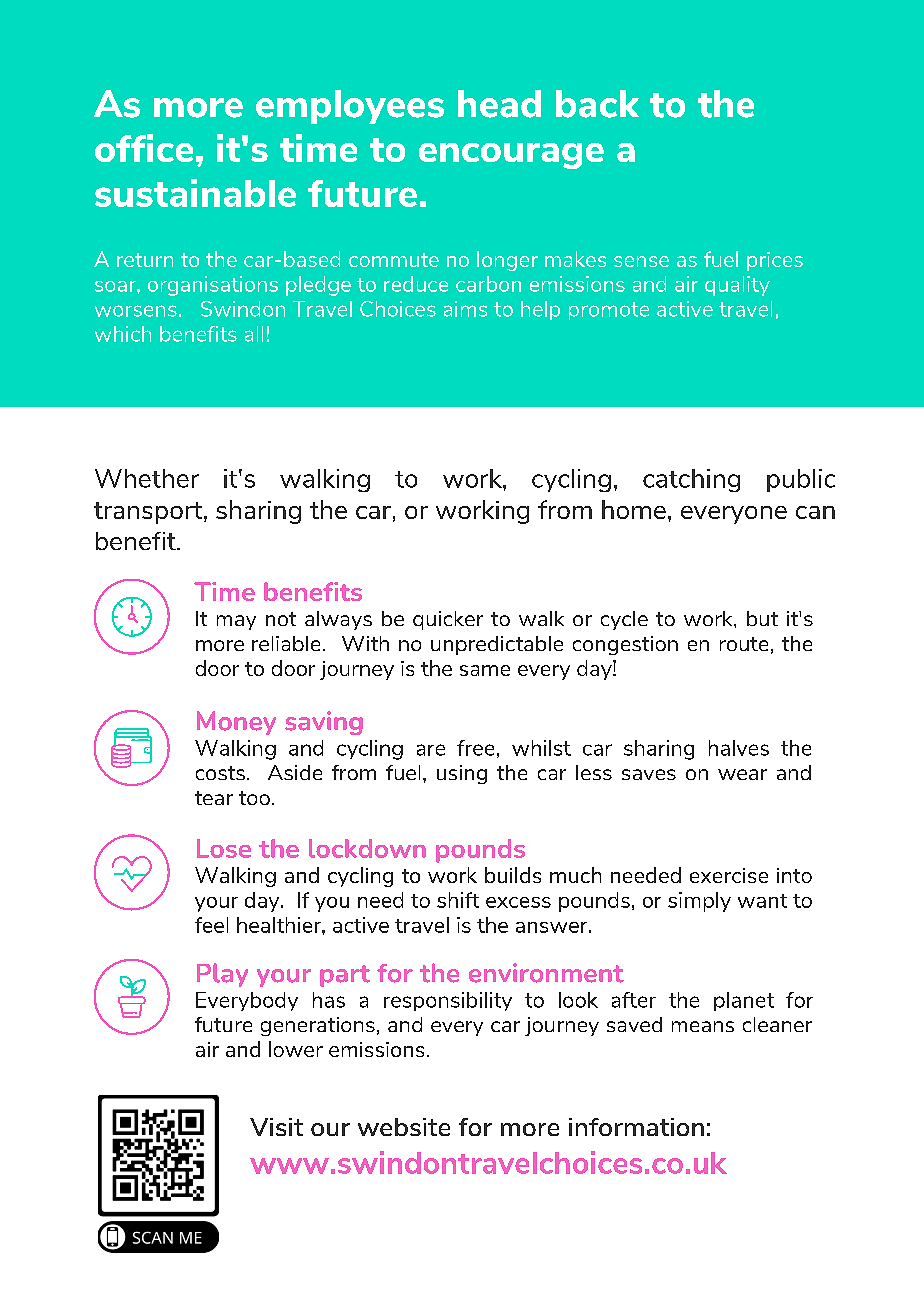 Image resolution: width=924 pixels, height=1314 pixels. Describe the element at coordinates (511, 156) in the screenshot. I see `encourage` at that location.
